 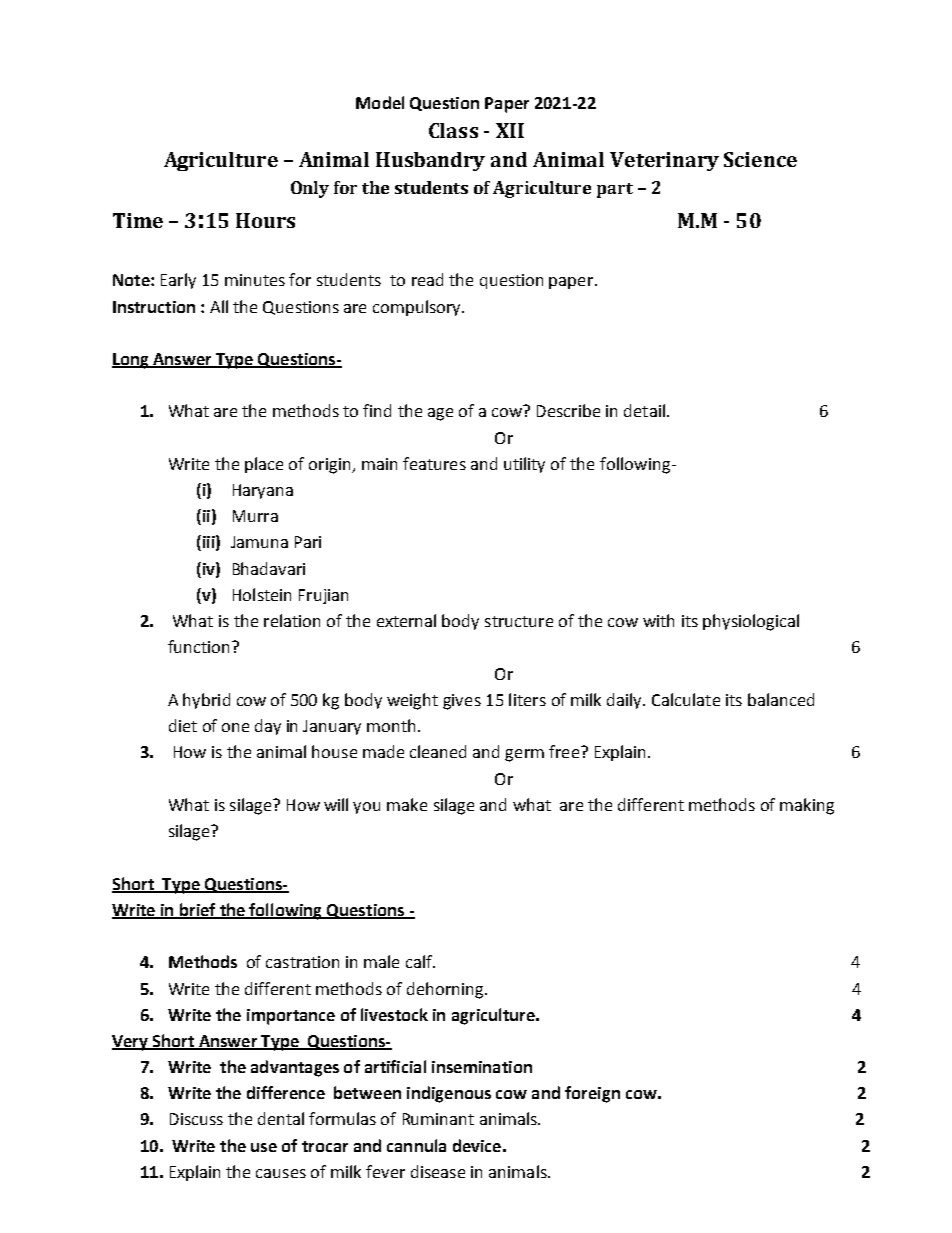 What do you see at coordinates (377, 410) in the screenshot?
I see `find` at bounding box center [377, 410].
